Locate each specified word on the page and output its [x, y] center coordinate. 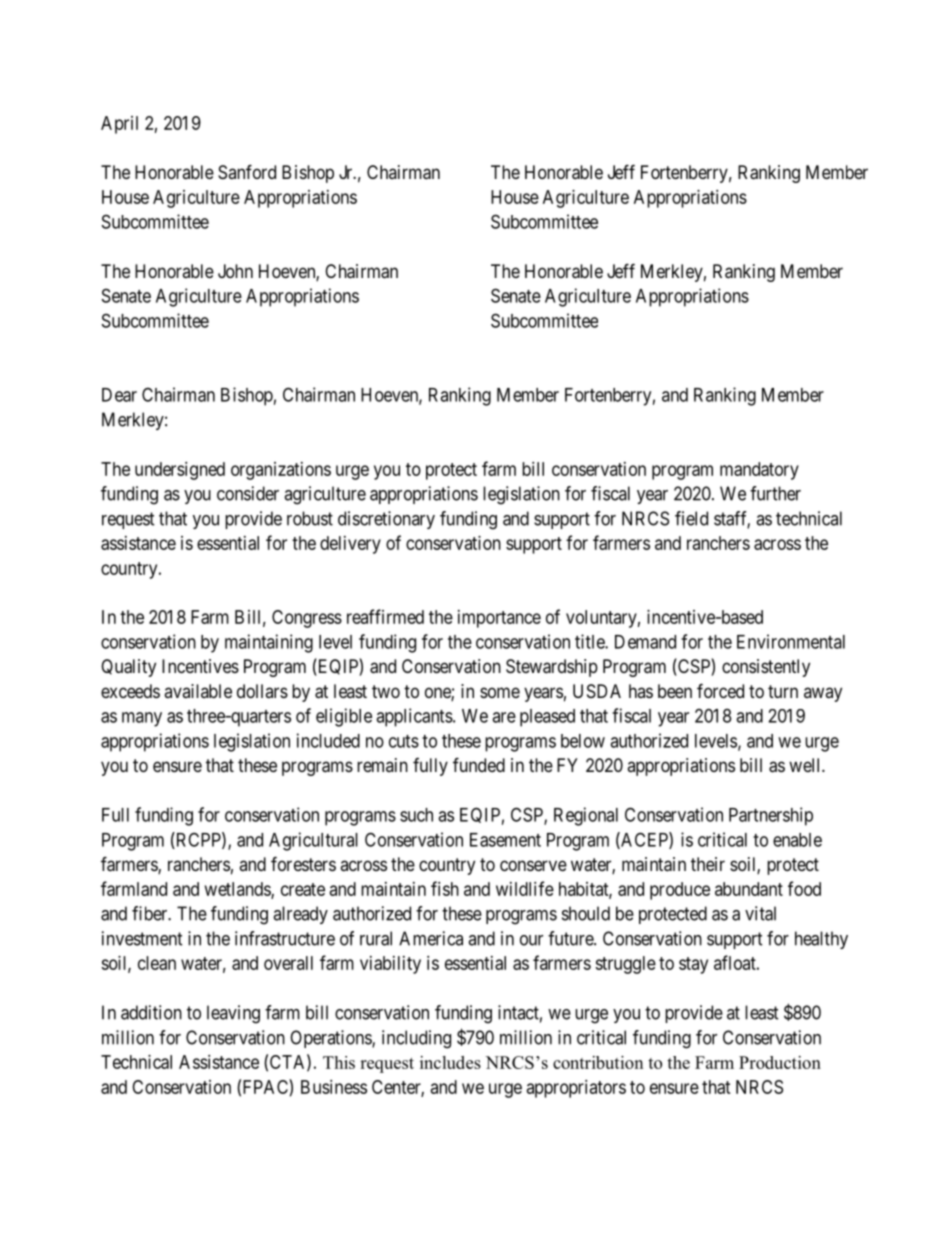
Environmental [791, 641]
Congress [307, 619]
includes [450, 1062]
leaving [233, 1014]
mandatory [759, 471]
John [235, 271]
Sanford [247, 171]
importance [499, 619]
